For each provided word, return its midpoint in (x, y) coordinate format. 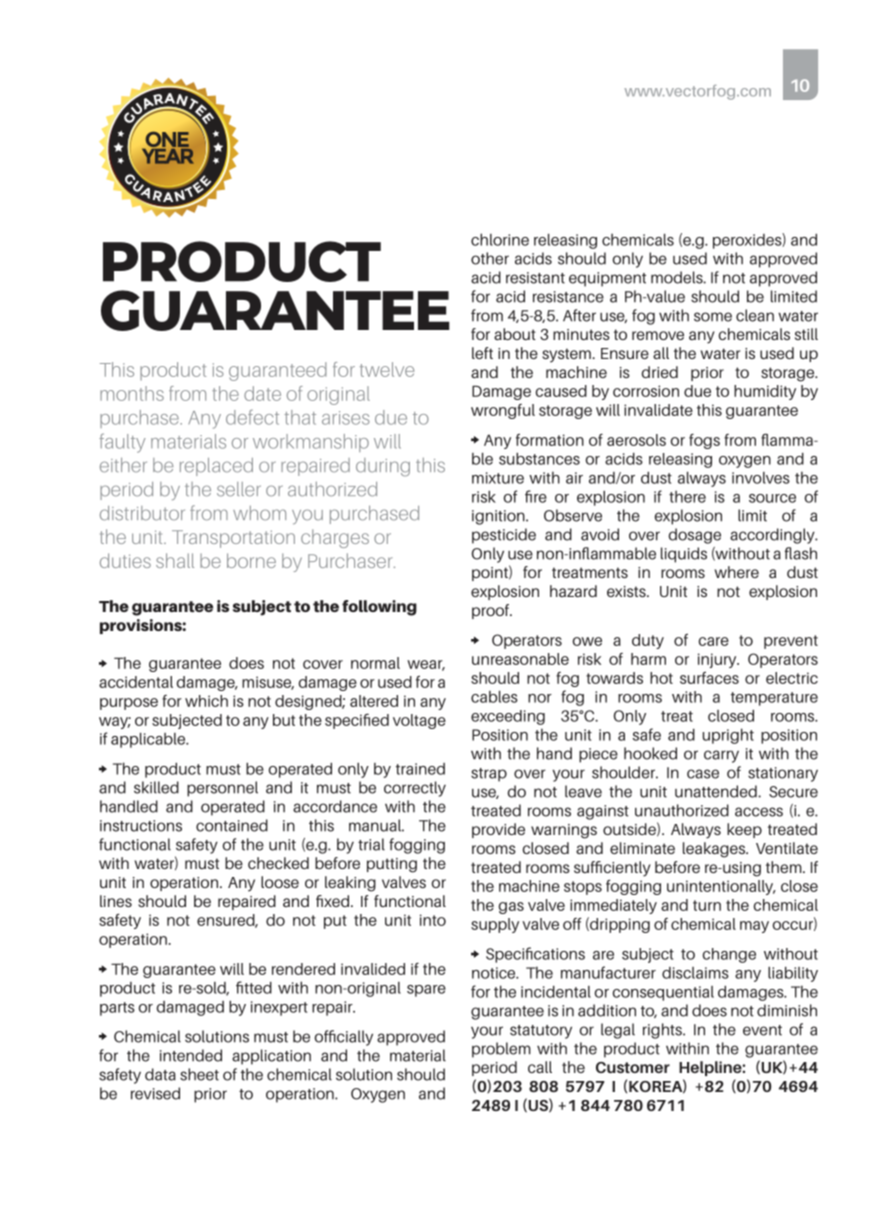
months (132, 393)
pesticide (504, 536)
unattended (717, 791)
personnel (222, 789)
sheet (199, 1074)
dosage (695, 536)
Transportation (233, 539)
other (490, 258)
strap (489, 775)
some (713, 317)
